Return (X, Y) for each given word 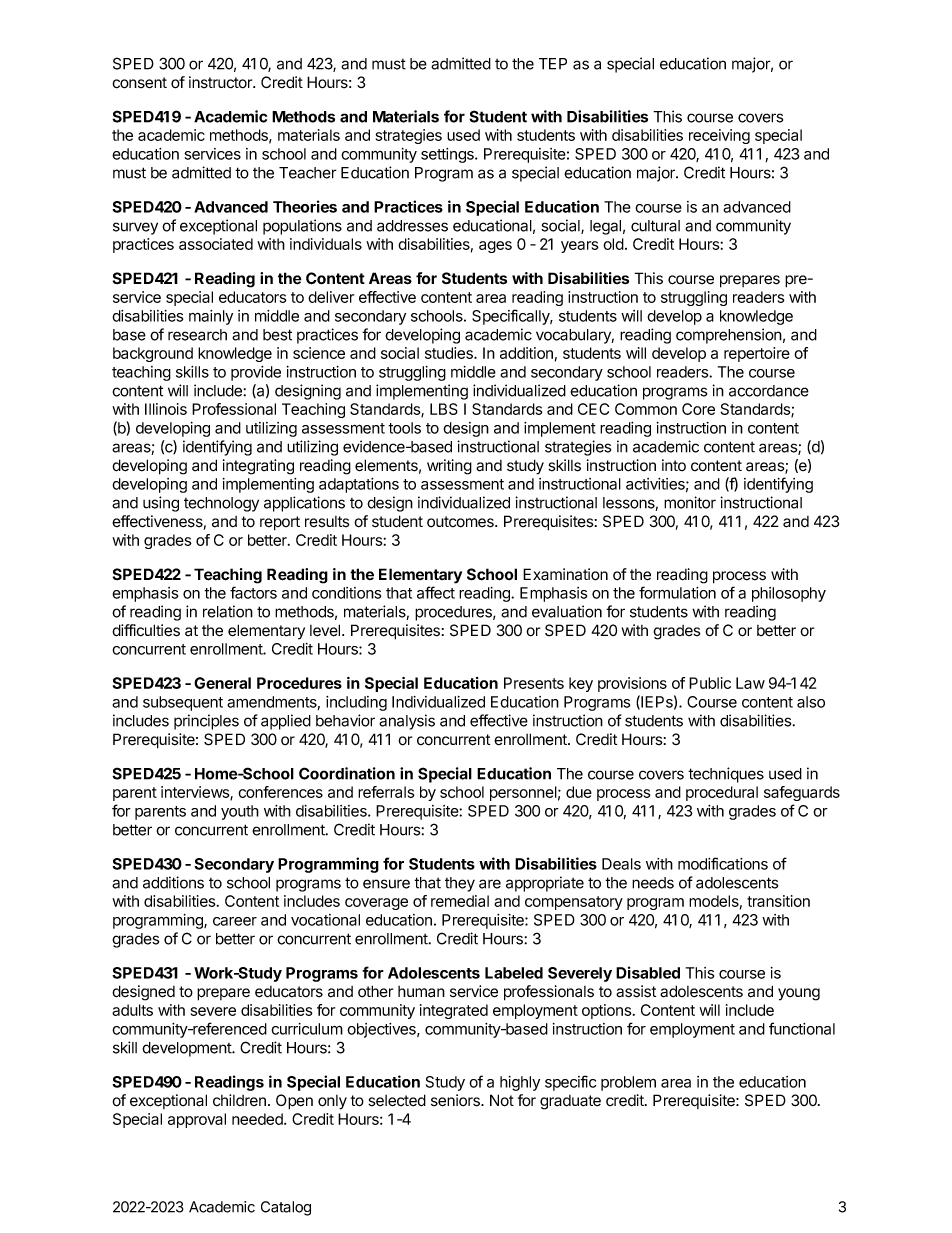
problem (628, 1083)
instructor (222, 82)
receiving (719, 136)
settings (448, 155)
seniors (456, 1100)
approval (197, 1120)
